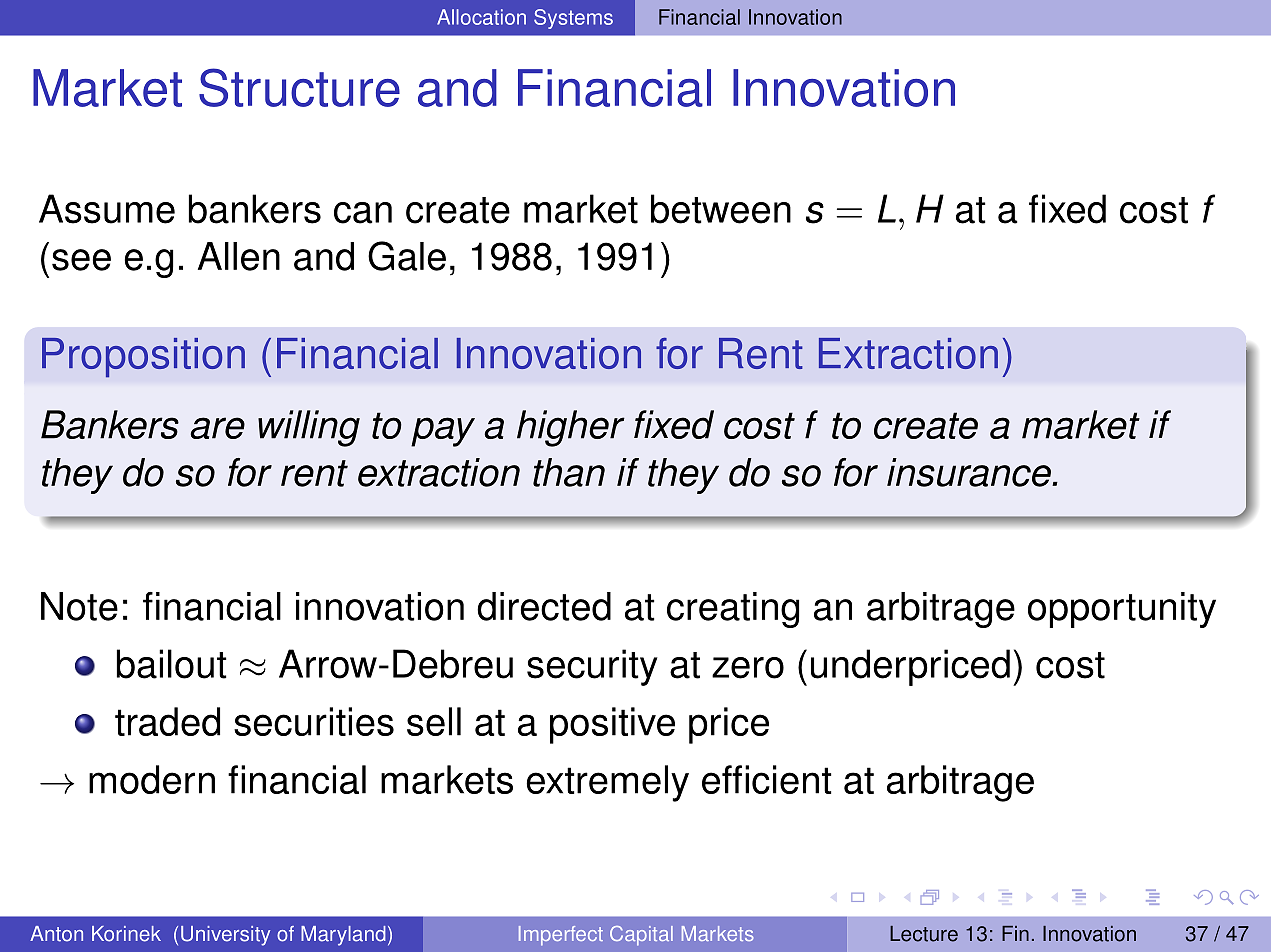 This image has height=952, width=1271. Describe the element at coordinates (172, 664) in the image. I see `bailout` at that location.
